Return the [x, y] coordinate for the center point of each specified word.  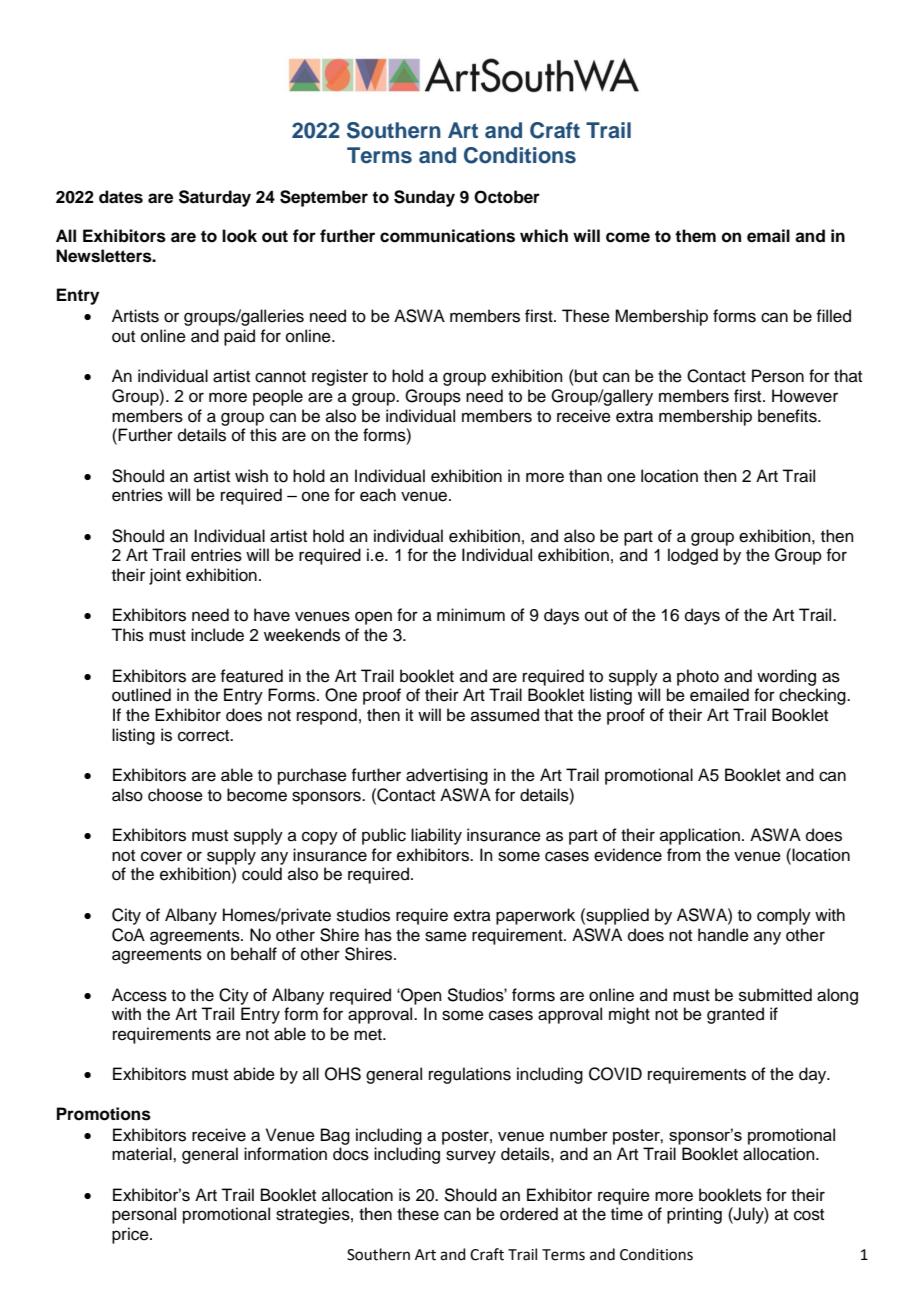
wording [786, 677]
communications [447, 236]
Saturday [215, 198]
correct [205, 736]
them [695, 236]
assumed [505, 715]
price [131, 1235]
